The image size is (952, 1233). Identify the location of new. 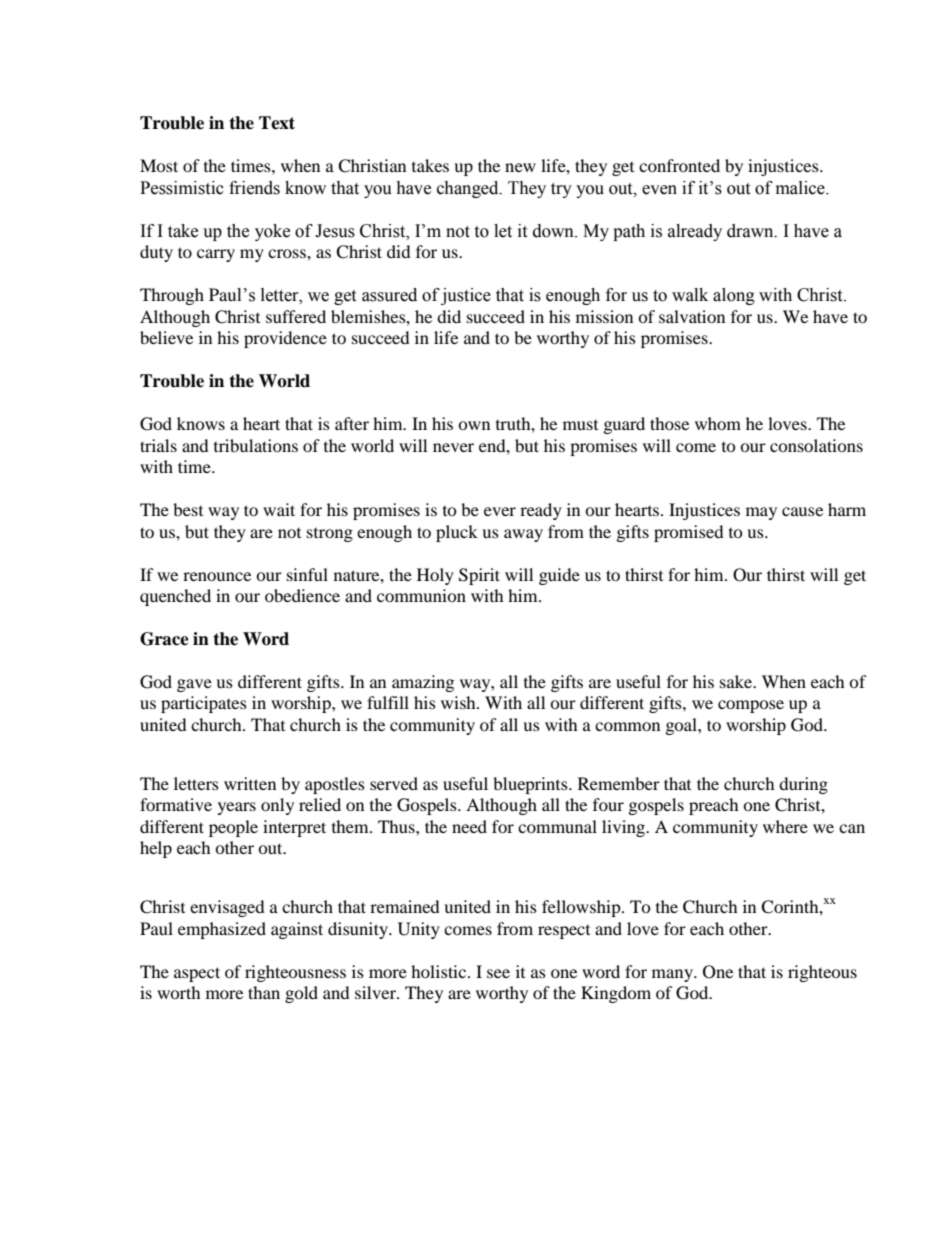
(520, 167).
